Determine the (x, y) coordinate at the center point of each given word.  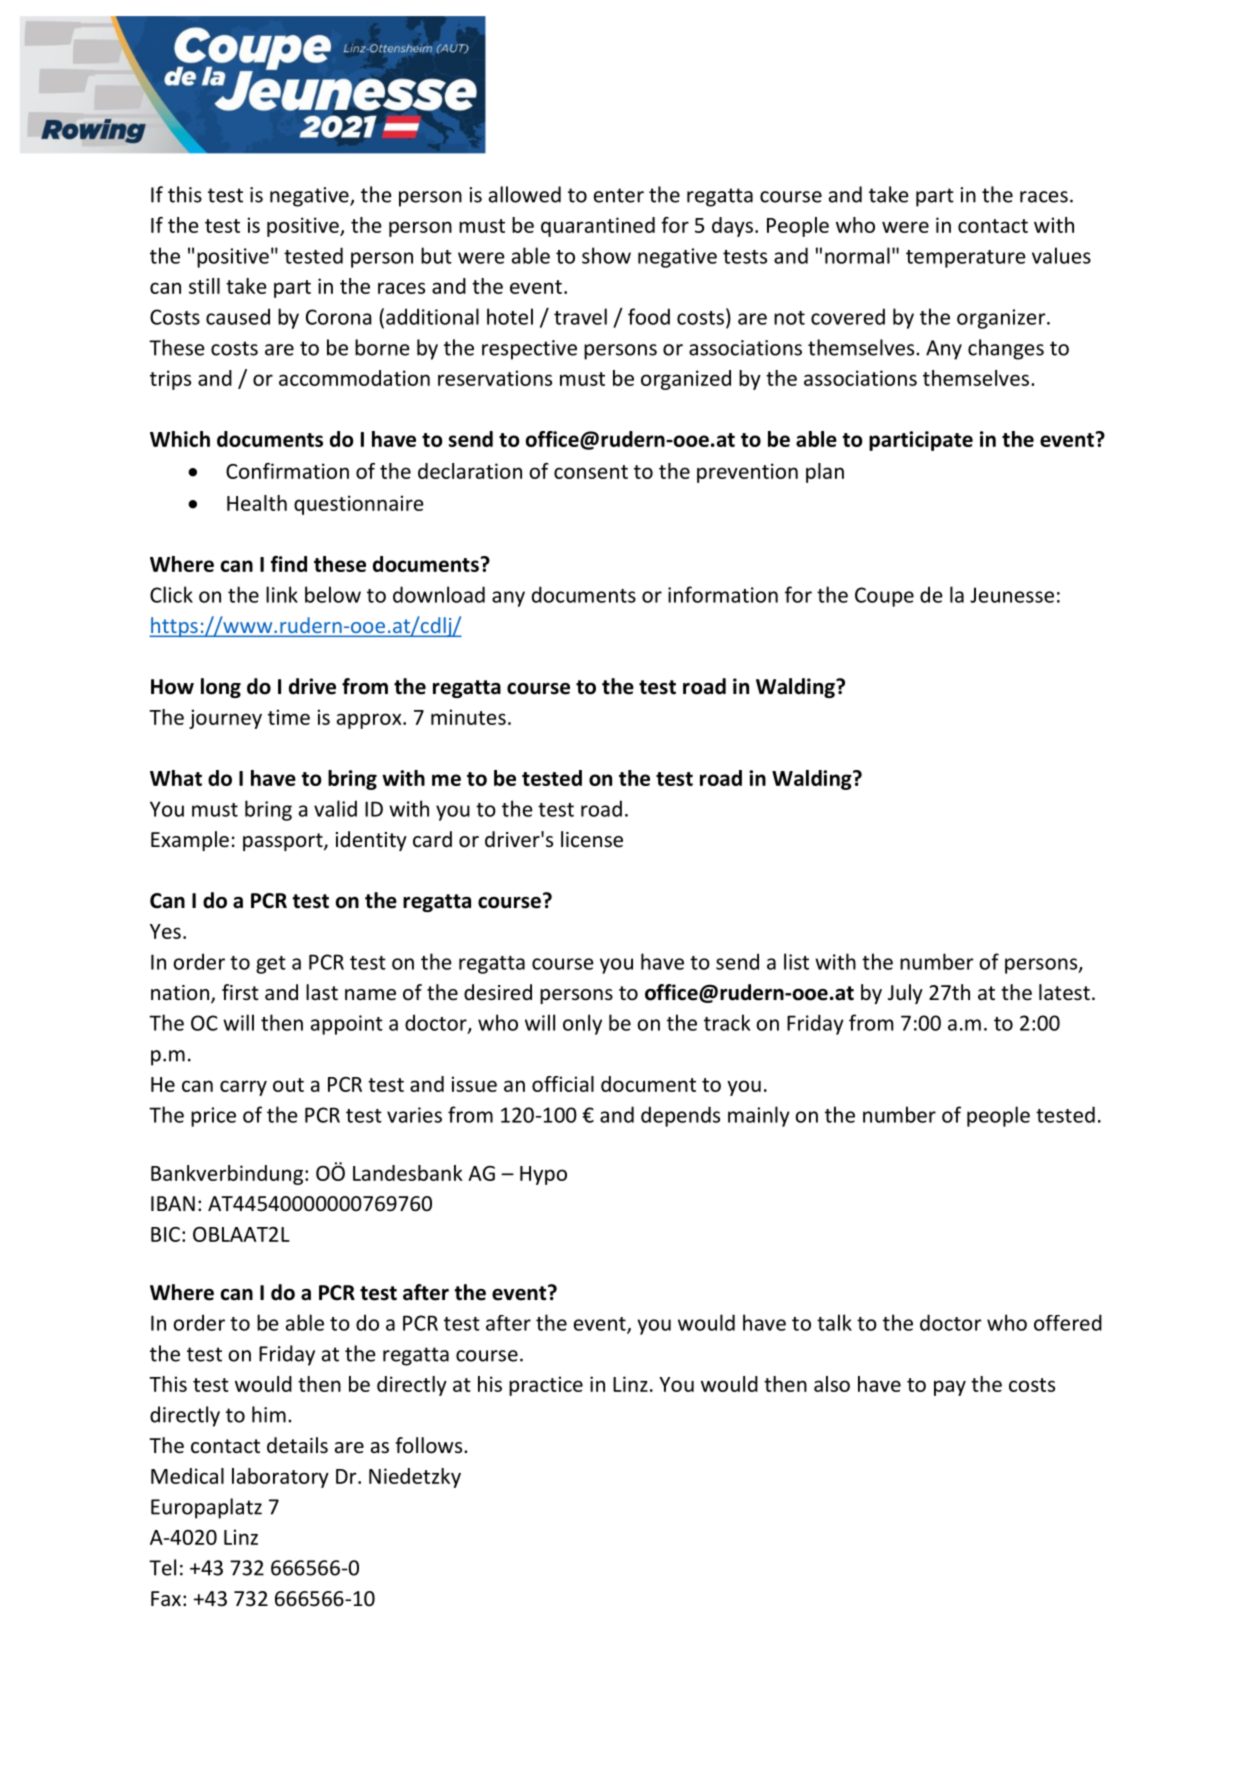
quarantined (598, 227)
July (905, 994)
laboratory (280, 1478)
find (289, 564)
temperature (966, 259)
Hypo (543, 1175)
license (592, 839)
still (204, 286)
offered (1068, 1322)
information (723, 594)
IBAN (173, 1203)
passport (284, 842)
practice (546, 1386)
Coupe (884, 597)
